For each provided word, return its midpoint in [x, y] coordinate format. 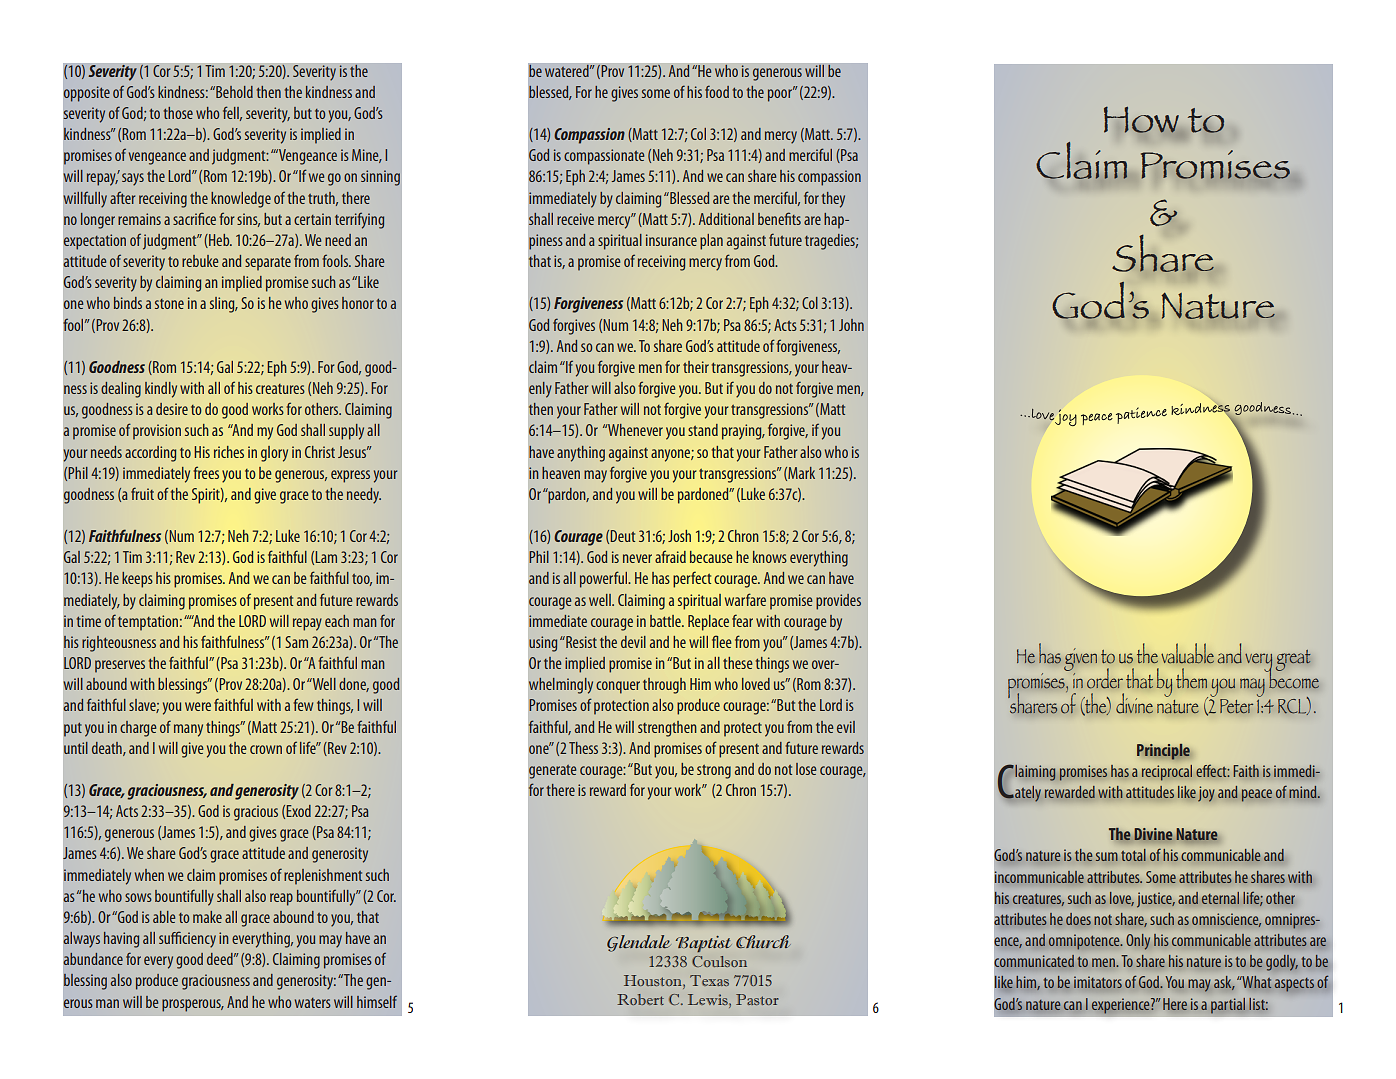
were [198, 706]
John [851, 325]
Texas [709, 980]
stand [703, 430]
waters [313, 1003]
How [1142, 120]
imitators [1098, 982]
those [178, 113]
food [717, 91]
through [664, 686]
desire [172, 409]
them [1191, 678]
